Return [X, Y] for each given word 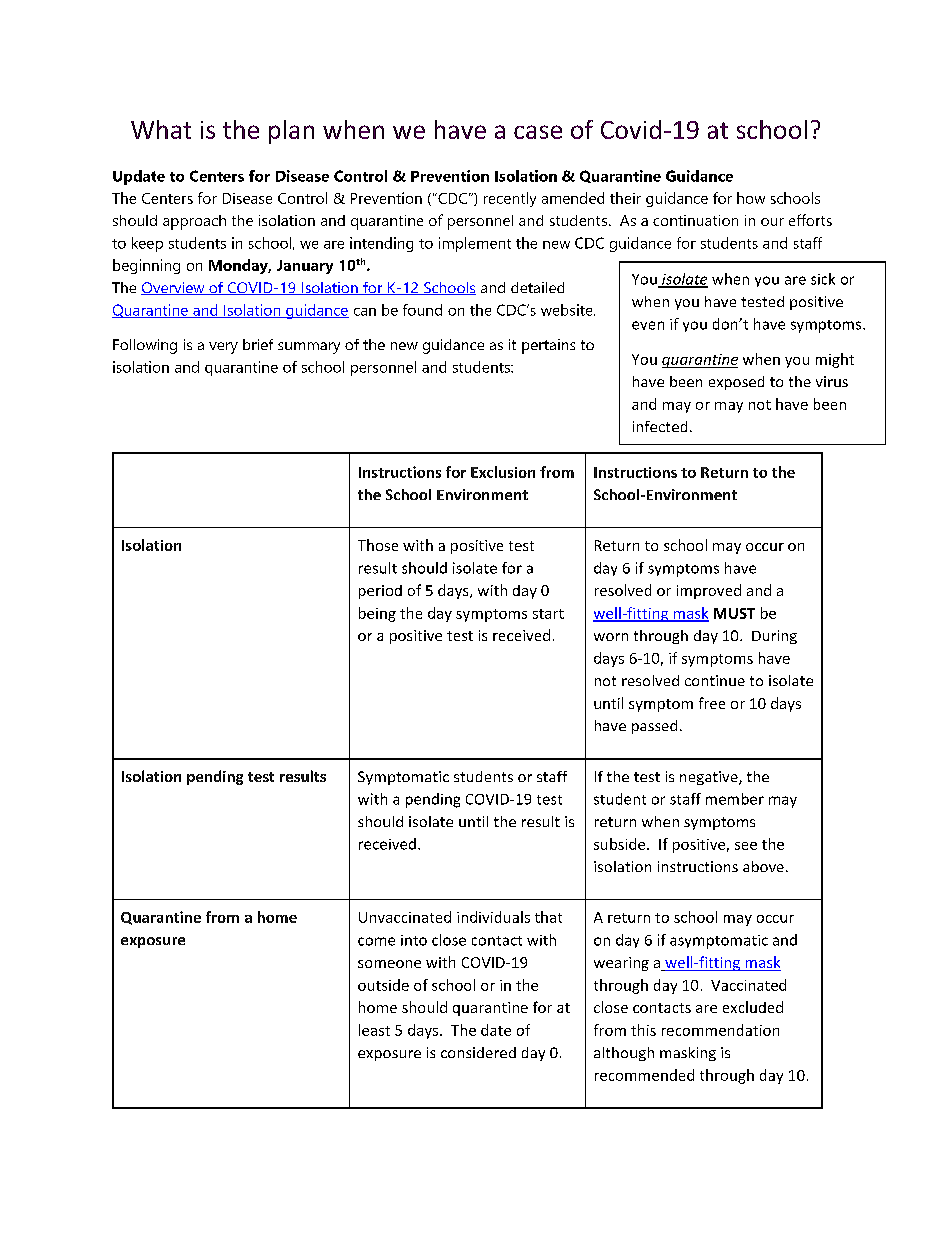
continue [715, 680]
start [548, 614]
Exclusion [503, 472]
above [763, 866]
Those [378, 545]
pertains [548, 346]
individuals [493, 917]
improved [709, 591]
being [377, 614]
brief [258, 344]
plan [291, 132]
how [751, 198]
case [538, 132]
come [376, 941]
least [374, 1030]
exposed [736, 383]
